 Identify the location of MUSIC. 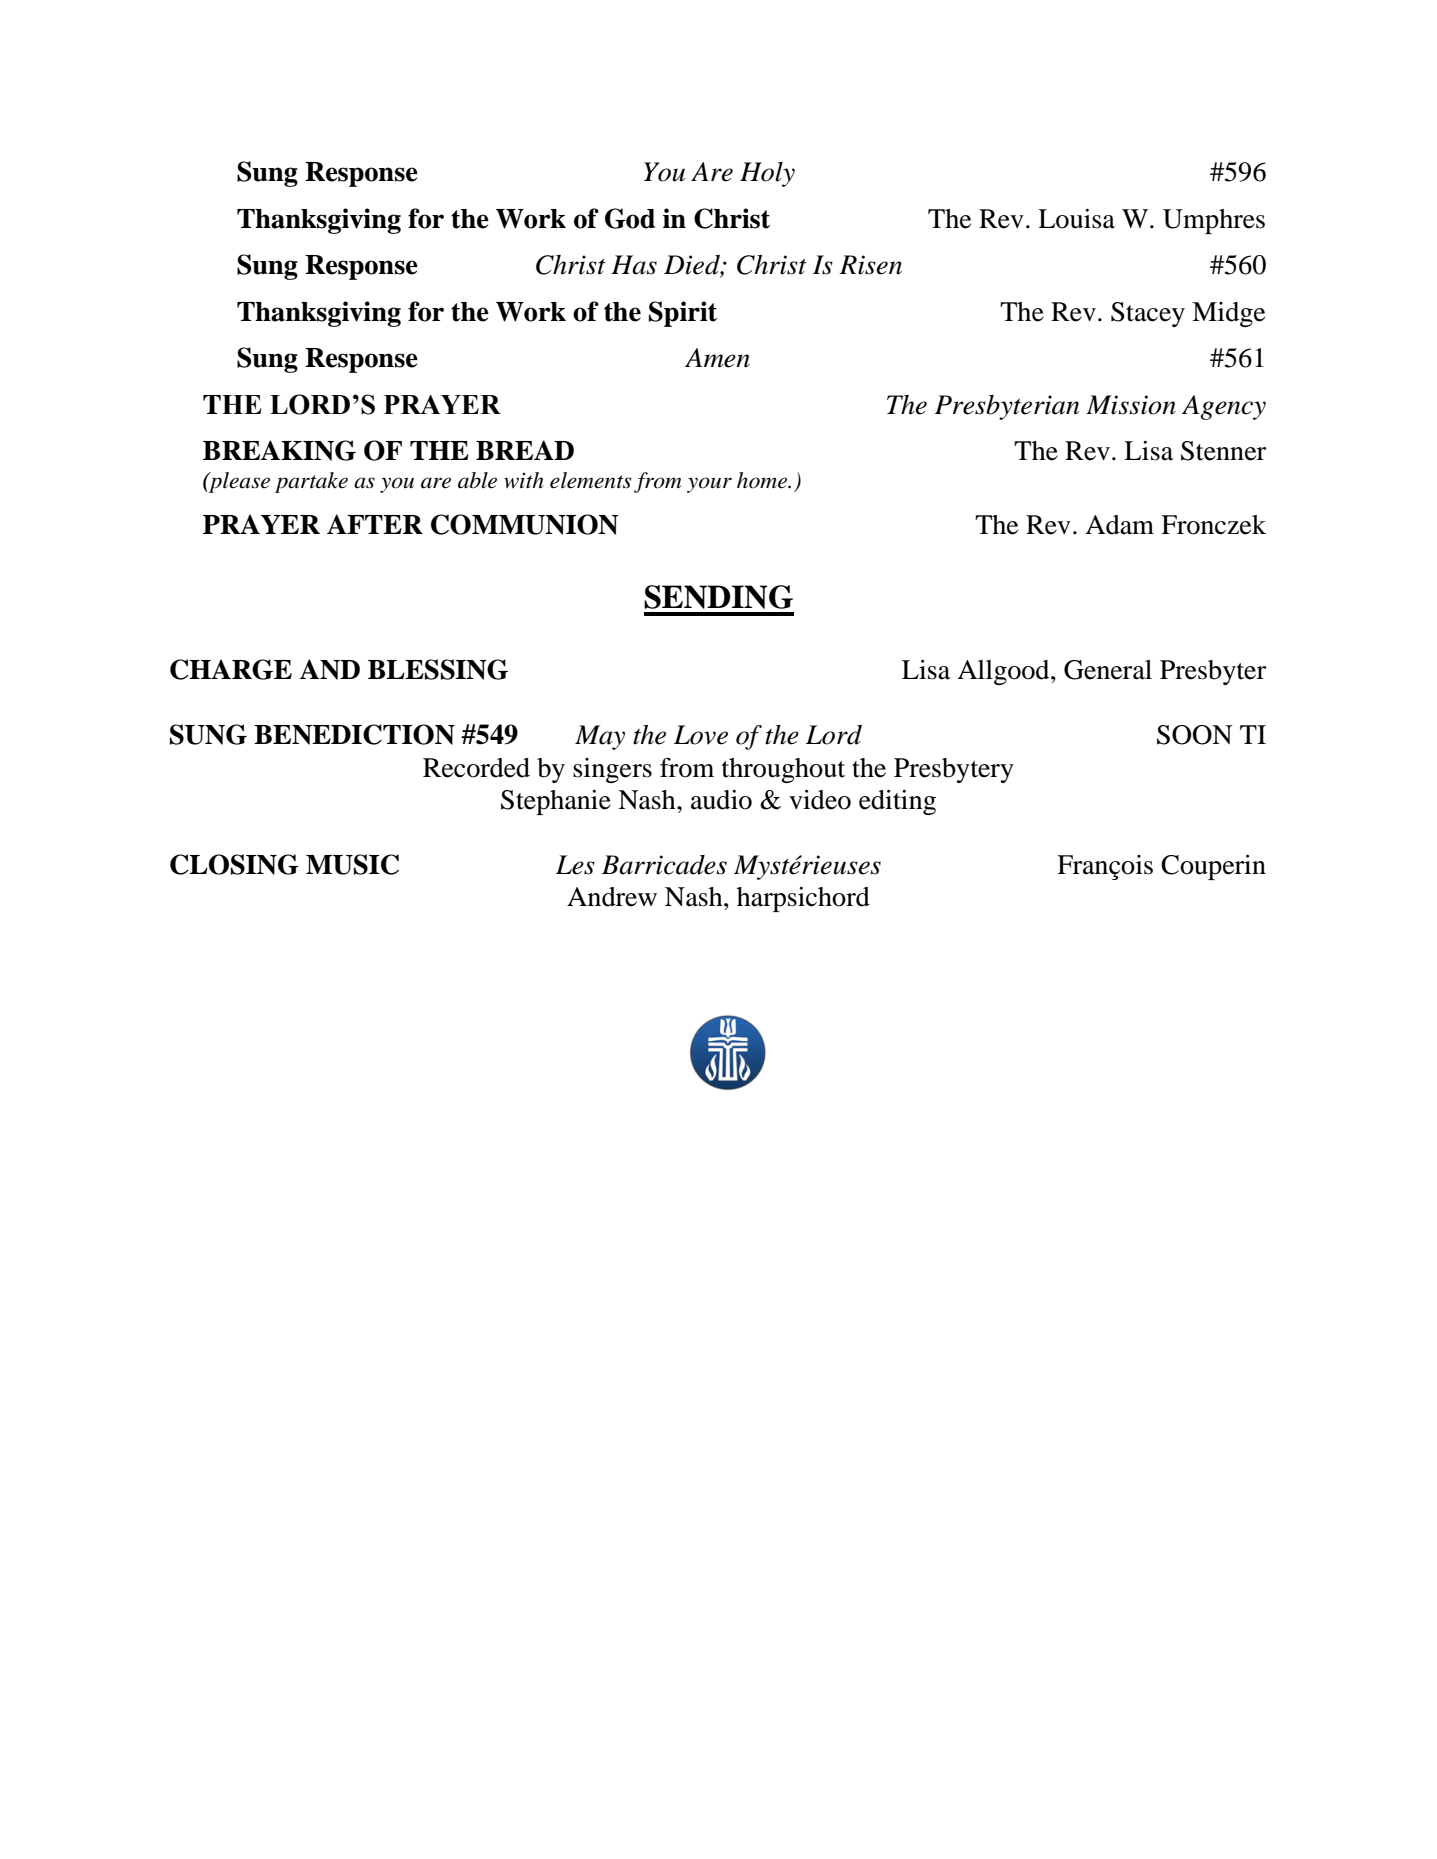
(352, 864).
